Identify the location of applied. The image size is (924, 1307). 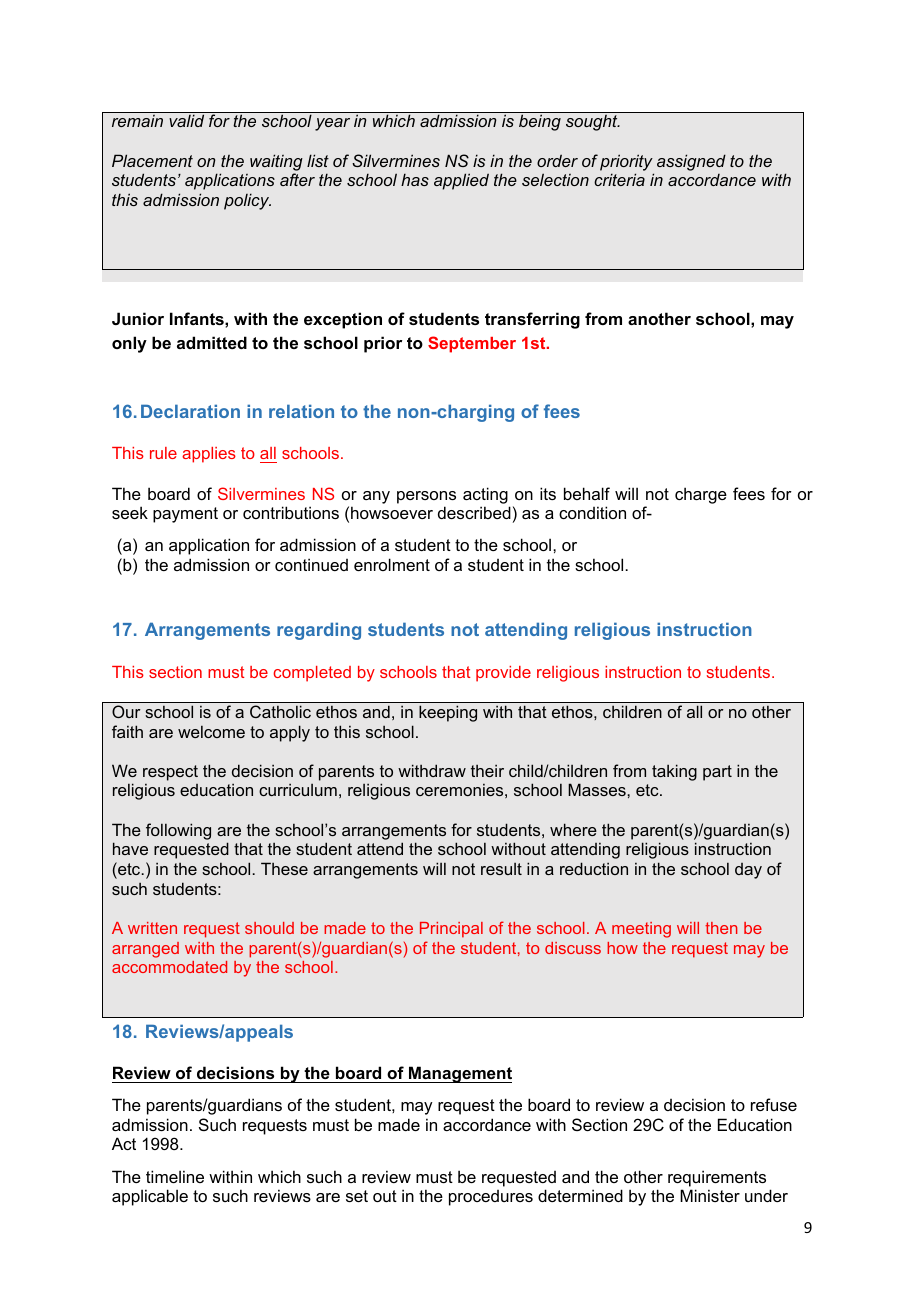
(461, 181).
